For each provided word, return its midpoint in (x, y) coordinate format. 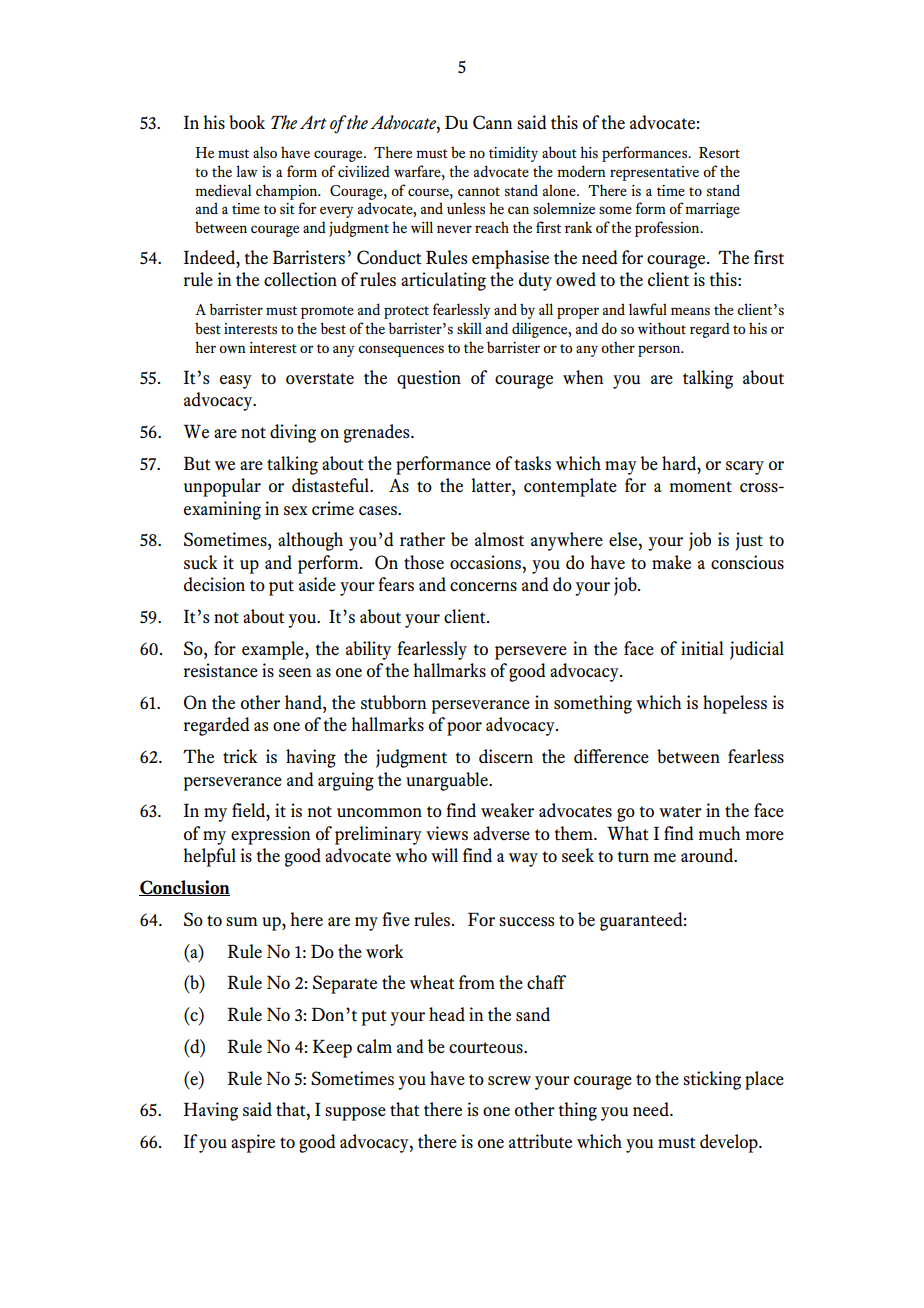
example (274, 650)
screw (509, 1081)
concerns (483, 587)
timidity (513, 154)
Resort (719, 152)
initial (702, 648)
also (265, 152)
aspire (253, 1143)
